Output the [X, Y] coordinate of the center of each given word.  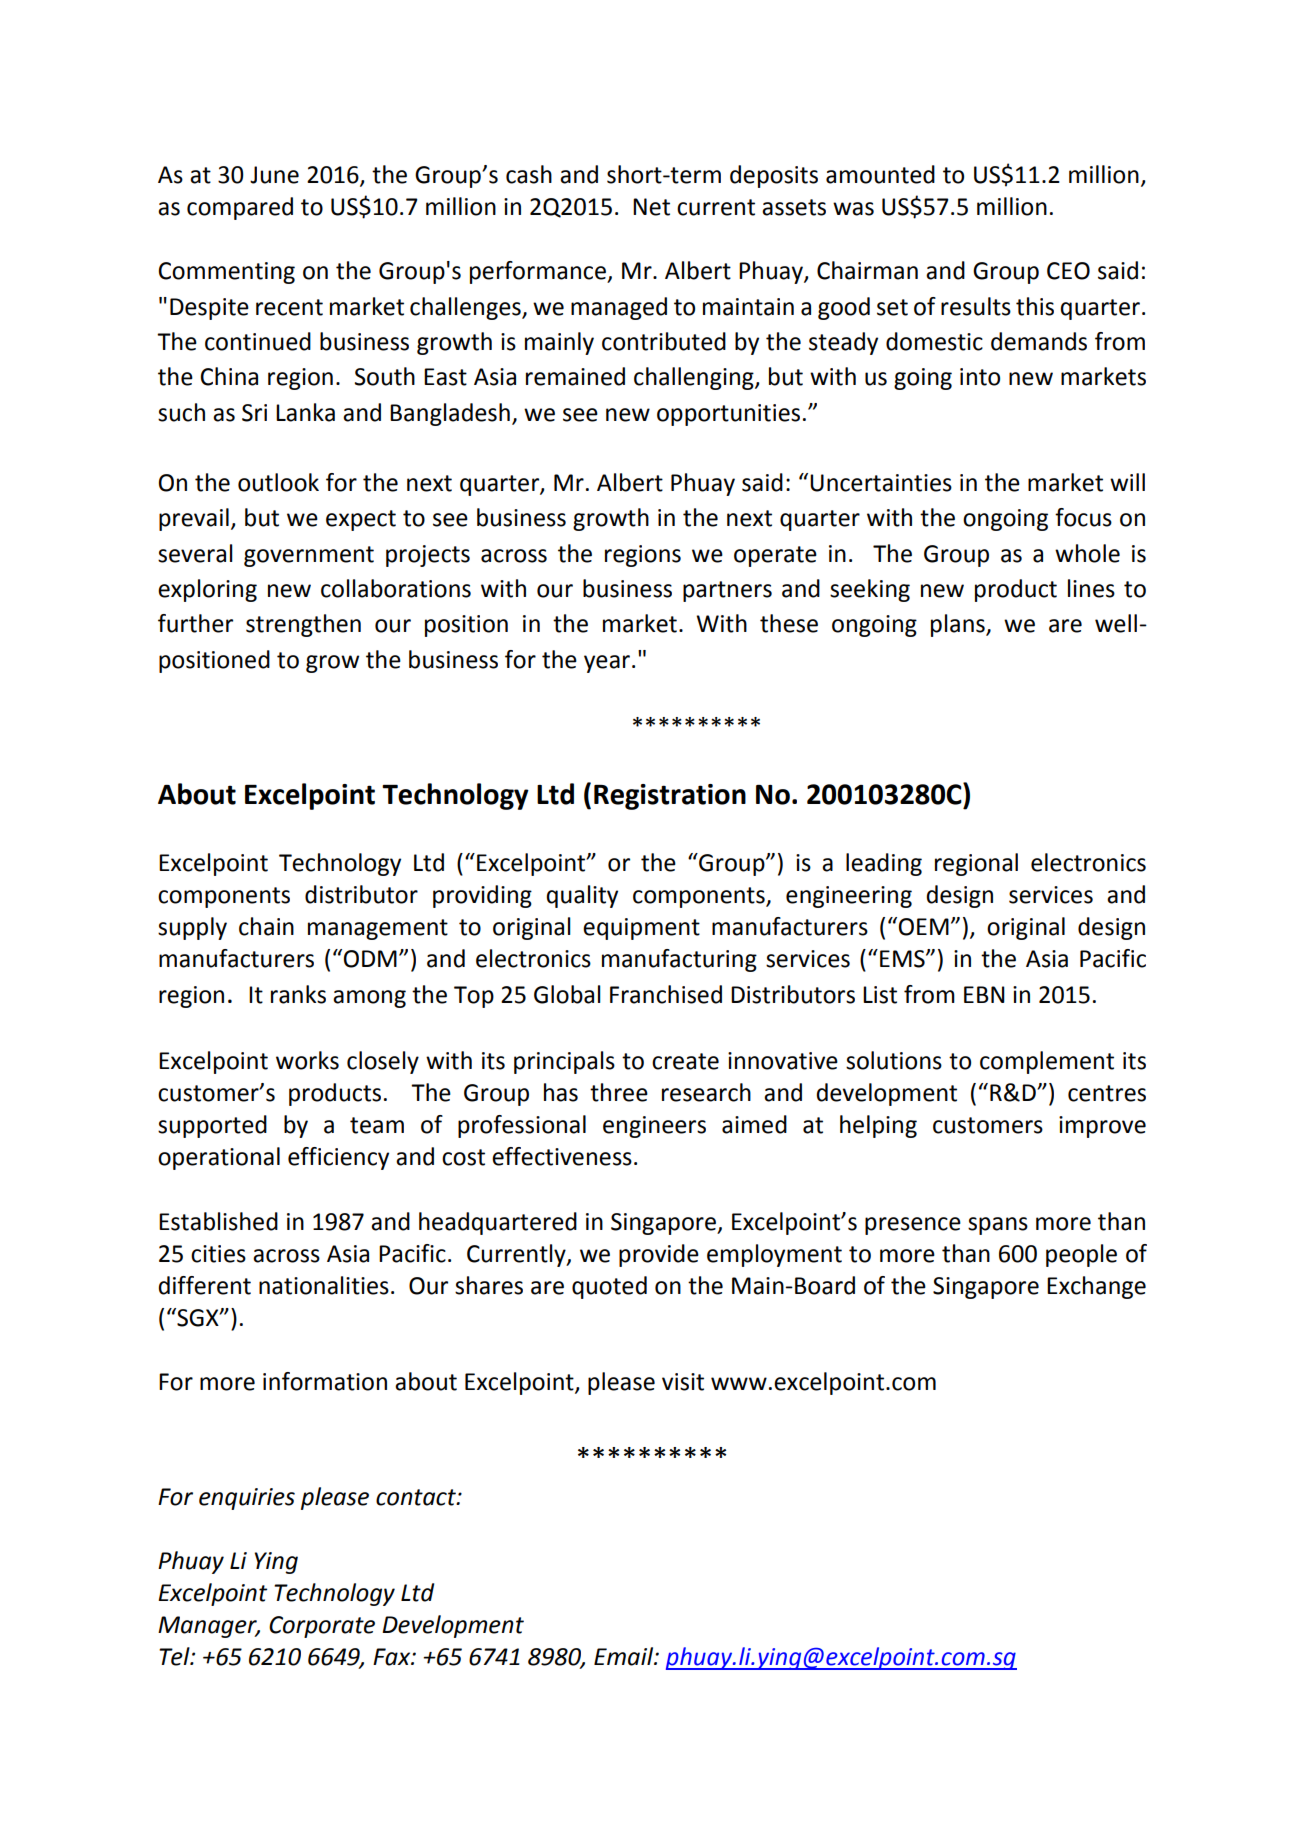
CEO [1068, 271]
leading [884, 864]
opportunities [728, 415]
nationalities [324, 1285]
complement [1047, 1062]
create [685, 1061]
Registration [670, 797]
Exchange [1096, 1287]
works [307, 1060]
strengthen [303, 625]
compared [240, 208]
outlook [278, 482]
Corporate [322, 1627]
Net [651, 207]
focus [1083, 517]
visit [683, 1382]
